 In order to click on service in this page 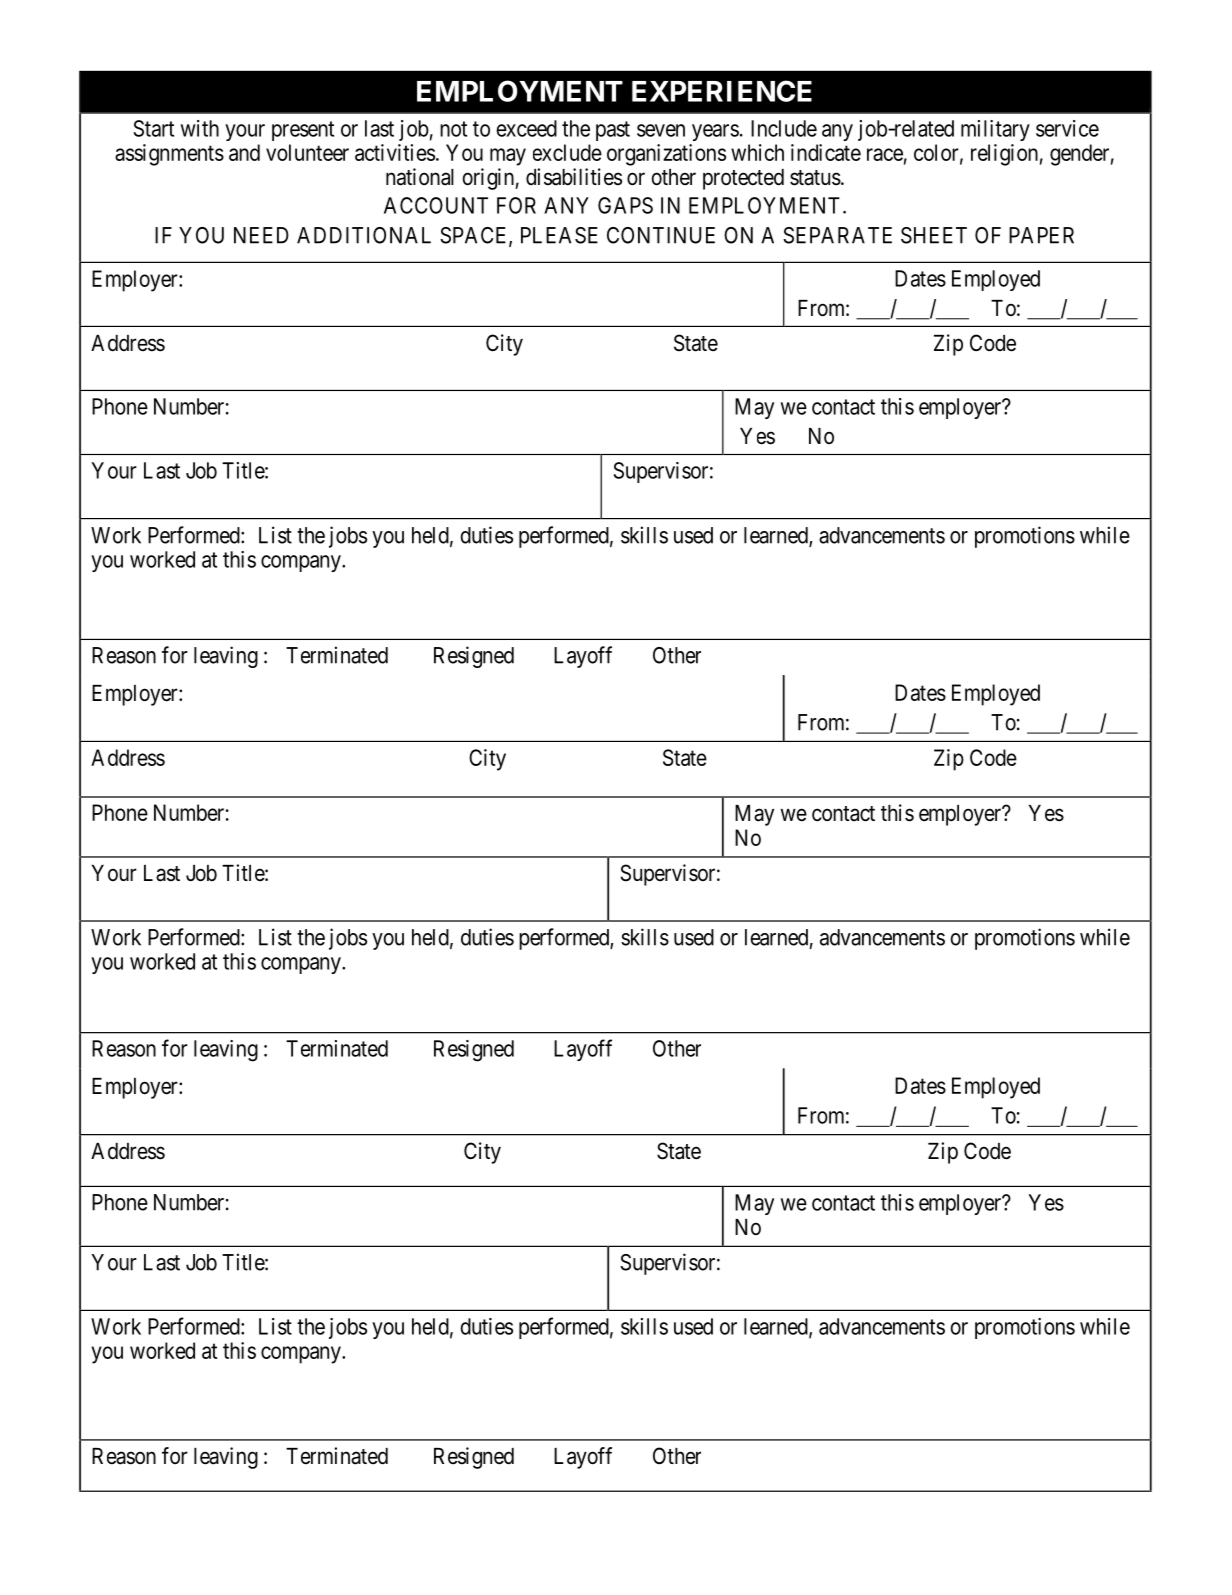, I will do `click(1067, 128)`.
